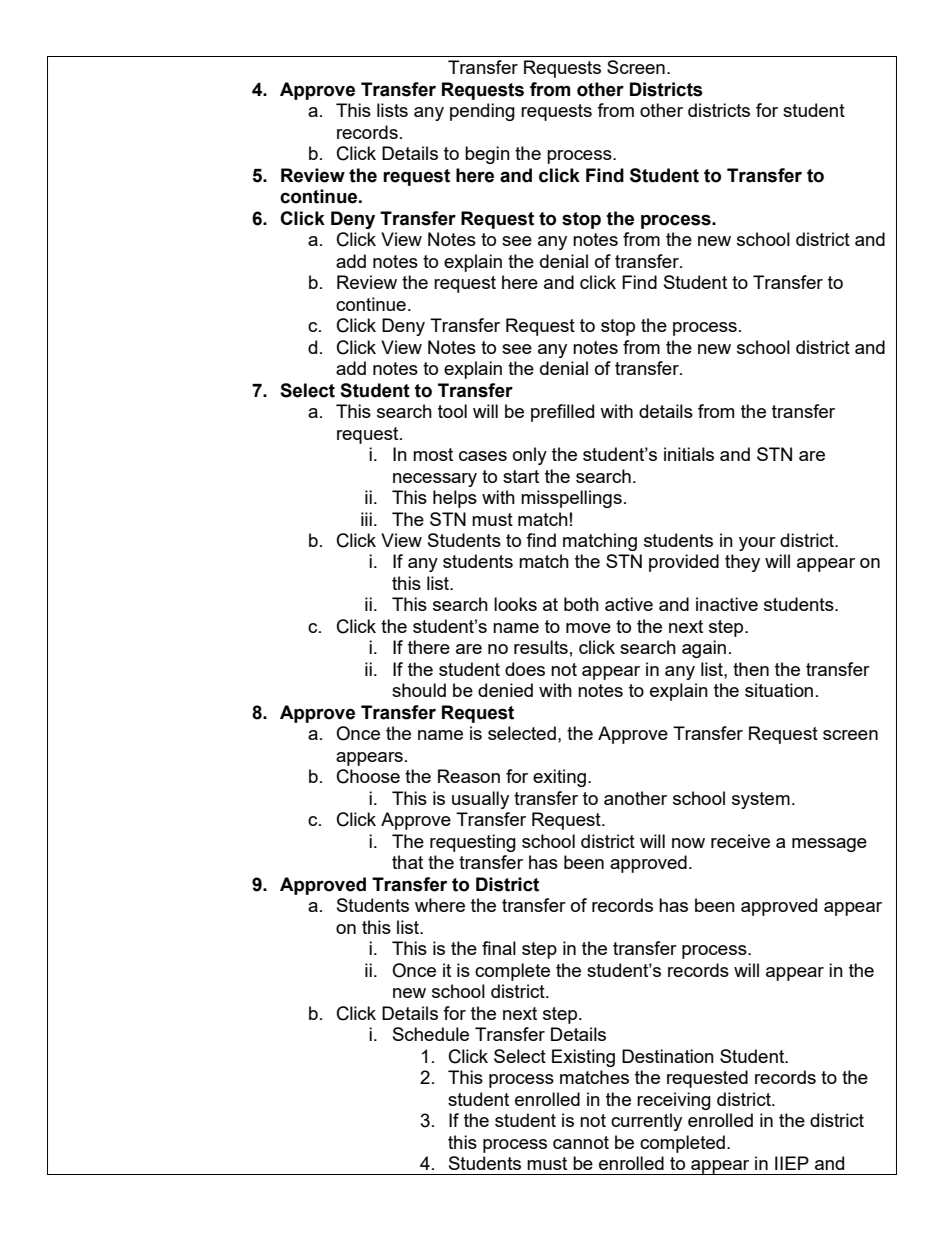 This page has width=952, height=1233. I want to click on move, so click(588, 628).
